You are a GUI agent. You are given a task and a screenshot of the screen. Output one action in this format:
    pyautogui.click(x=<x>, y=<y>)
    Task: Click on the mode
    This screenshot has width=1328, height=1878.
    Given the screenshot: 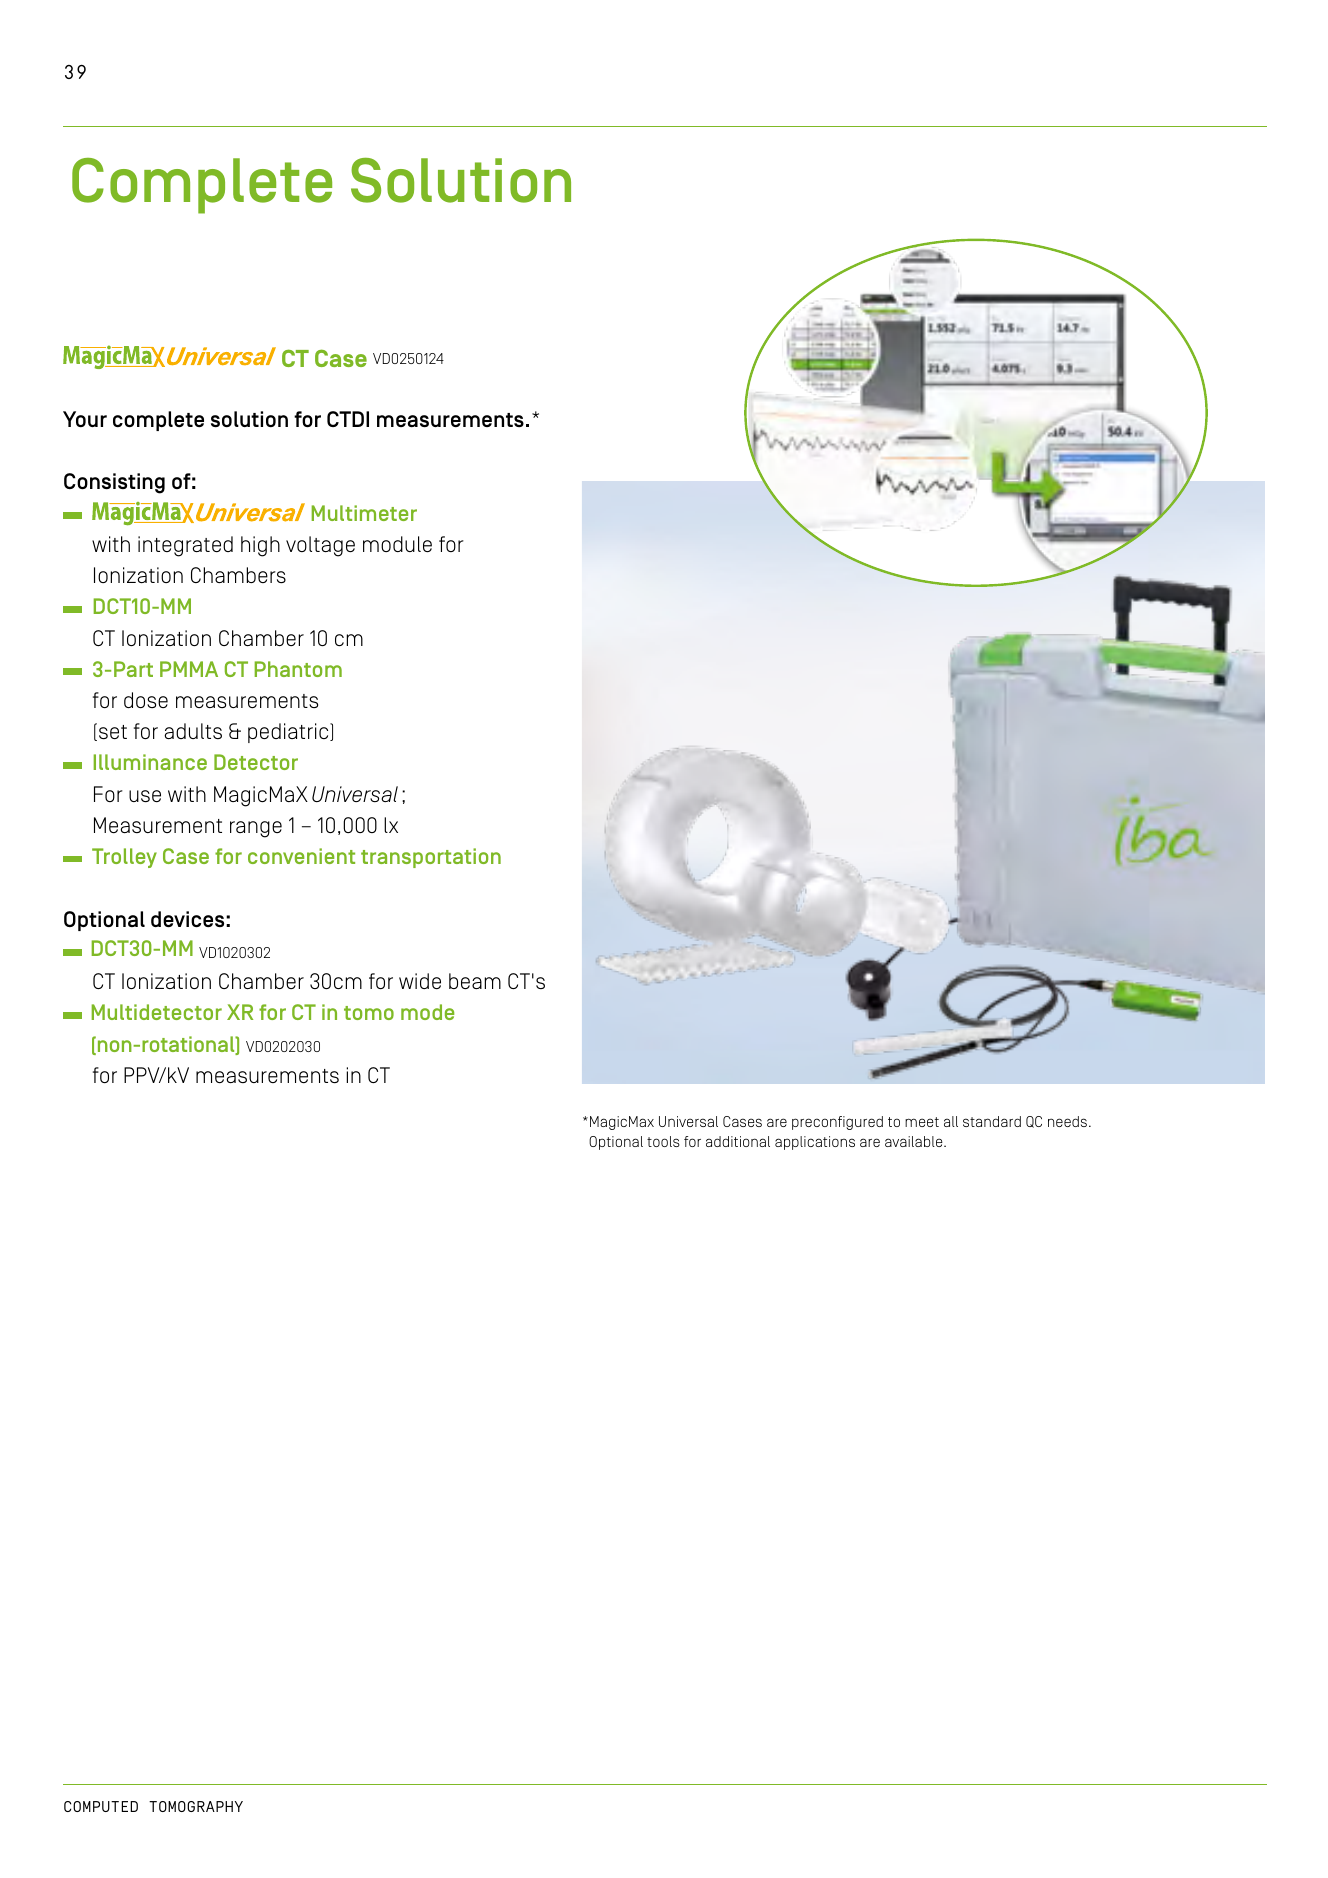 What is the action you would take?
    pyautogui.click(x=427, y=1012)
